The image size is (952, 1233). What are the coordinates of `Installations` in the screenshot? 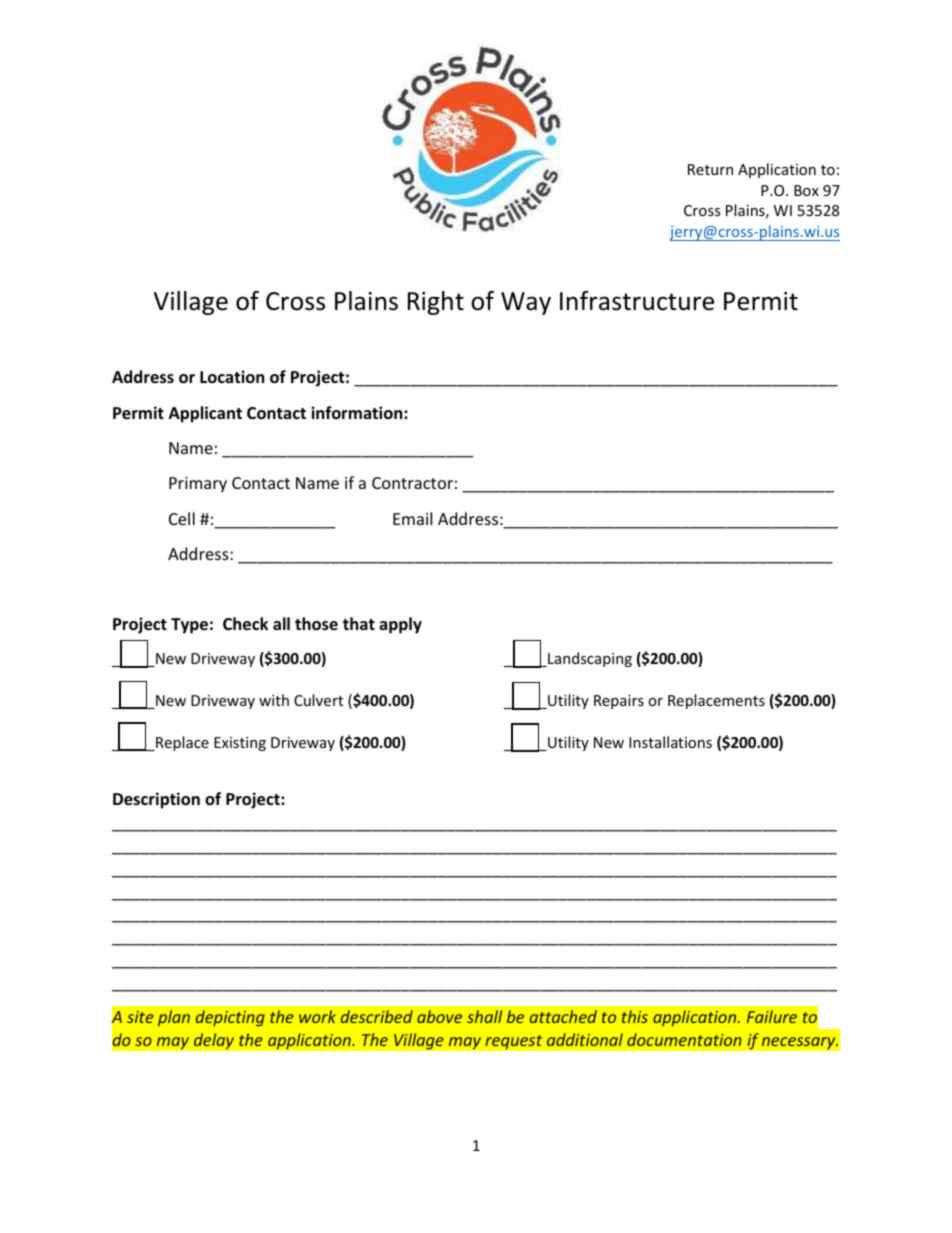 It's located at (670, 742).
